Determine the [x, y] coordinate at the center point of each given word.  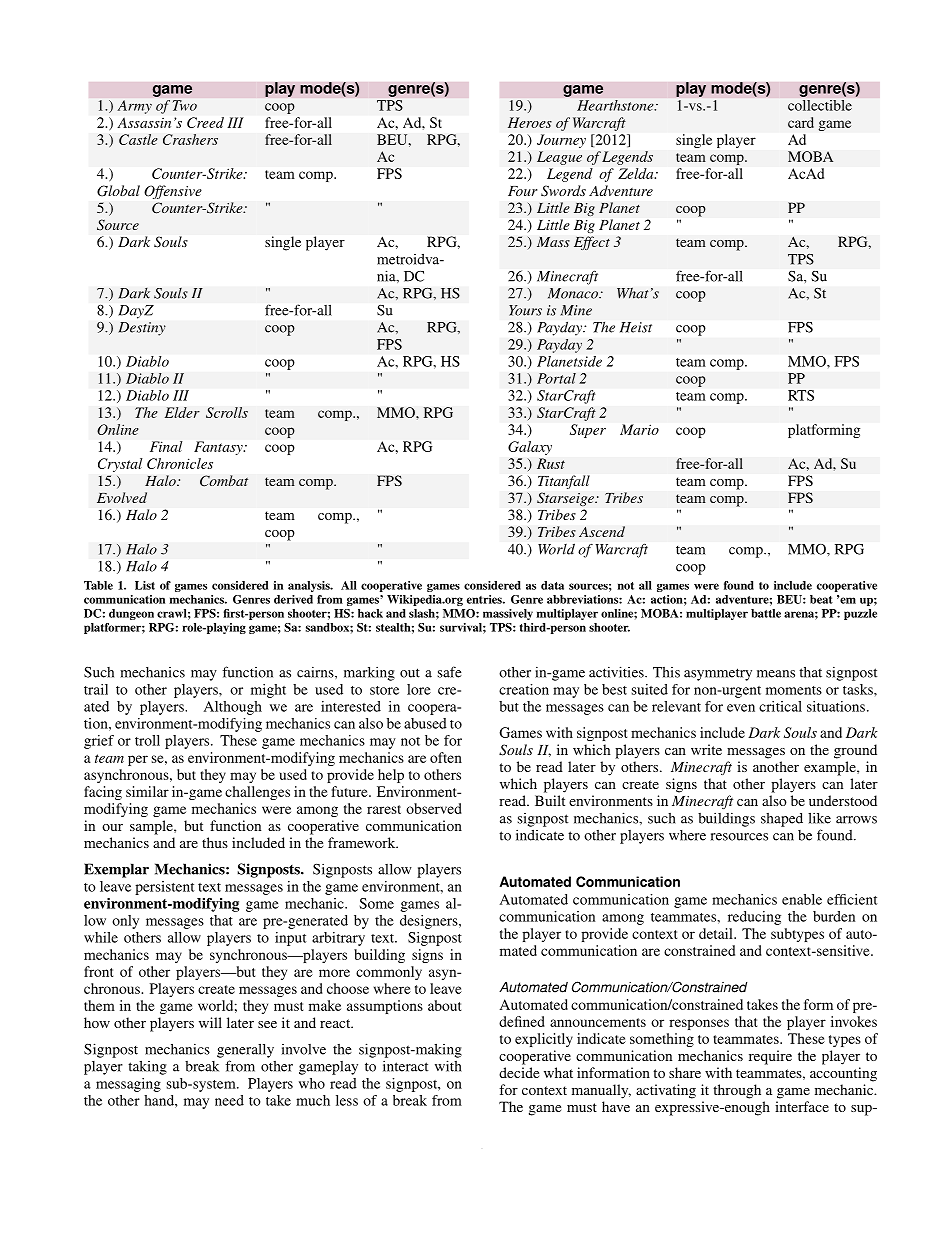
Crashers [190, 139]
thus [215, 842]
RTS [801, 395]
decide [519, 1072]
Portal [556, 378]
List [145, 585]
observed [434, 808]
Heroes [530, 122]
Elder [182, 412]
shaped [782, 820]
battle [766, 613]
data [552, 585]
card [801, 122]
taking [147, 1067]
